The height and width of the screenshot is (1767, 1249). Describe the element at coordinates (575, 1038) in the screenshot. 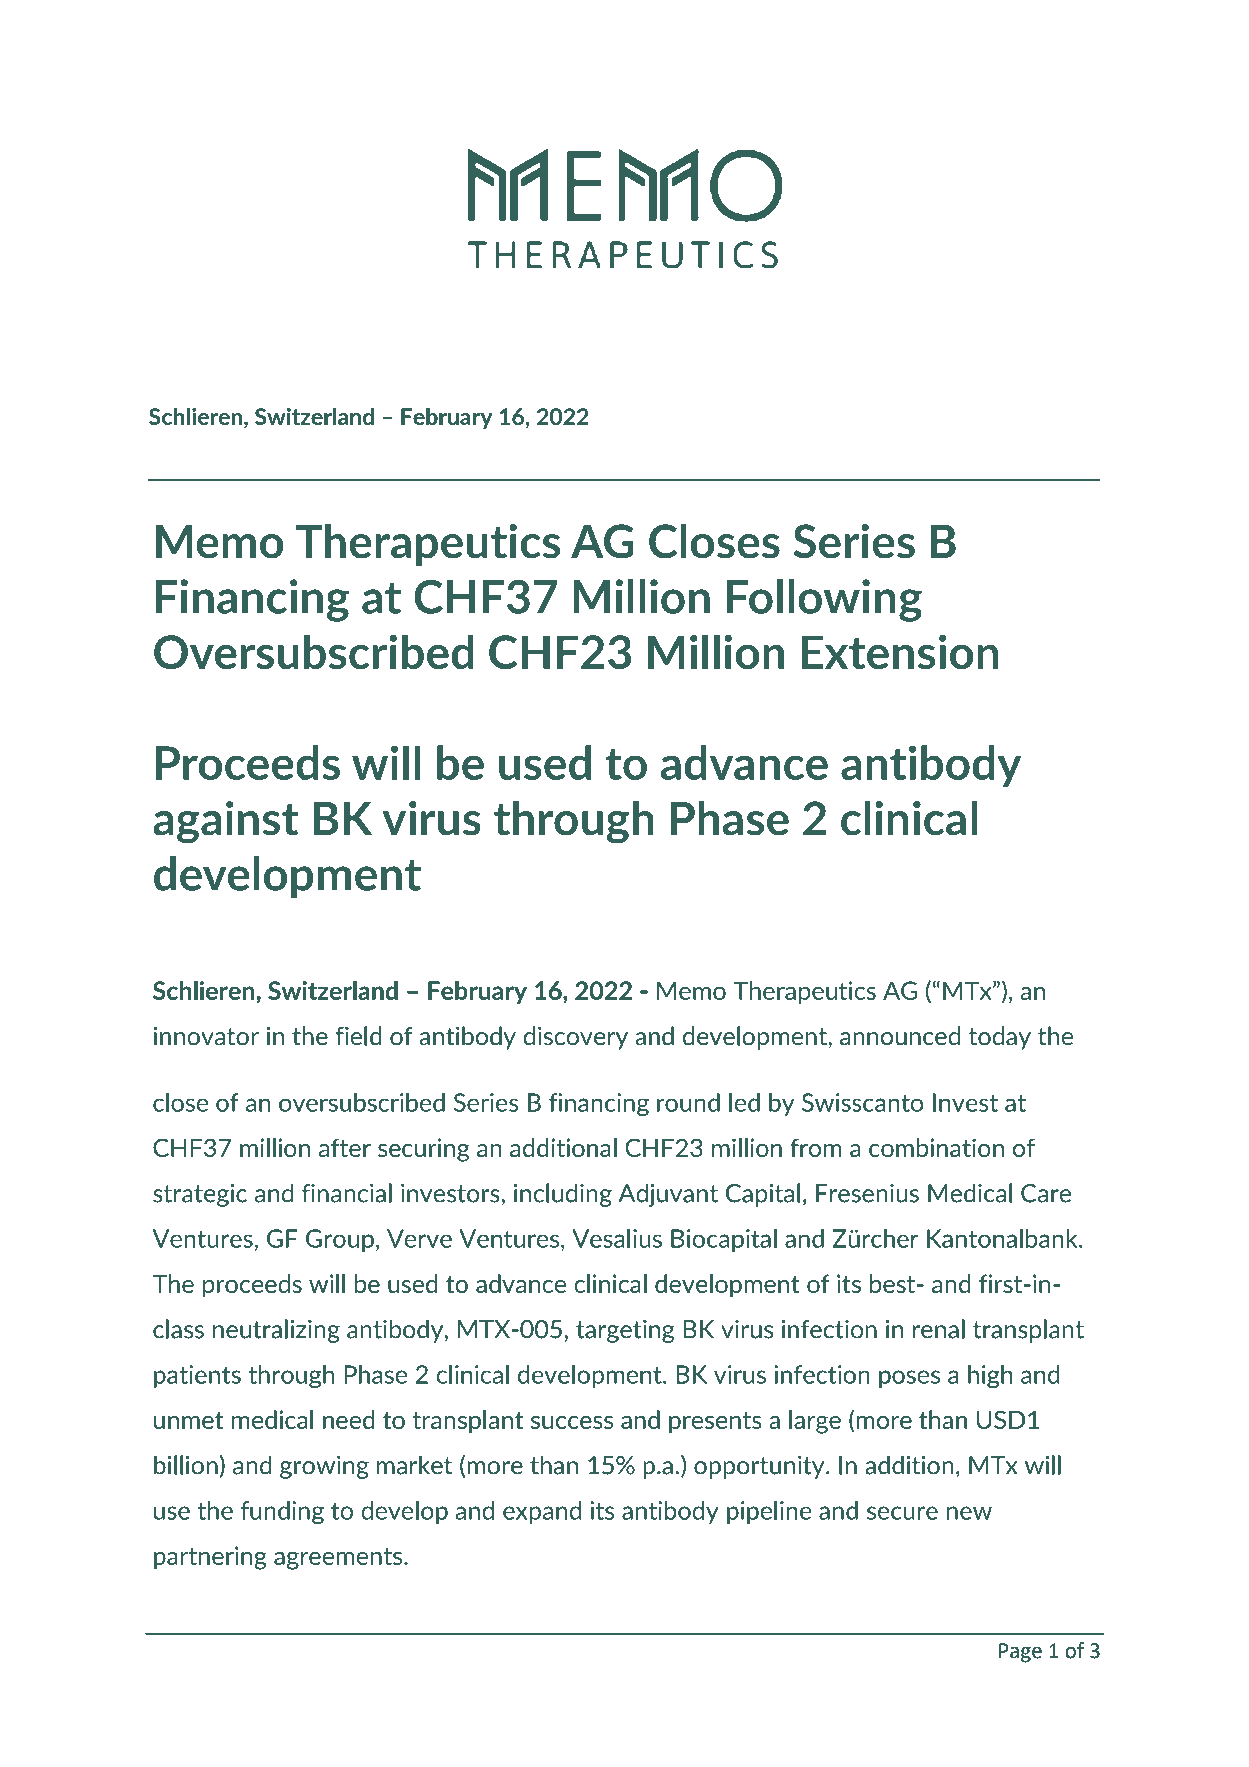

I see `discovery` at that location.
